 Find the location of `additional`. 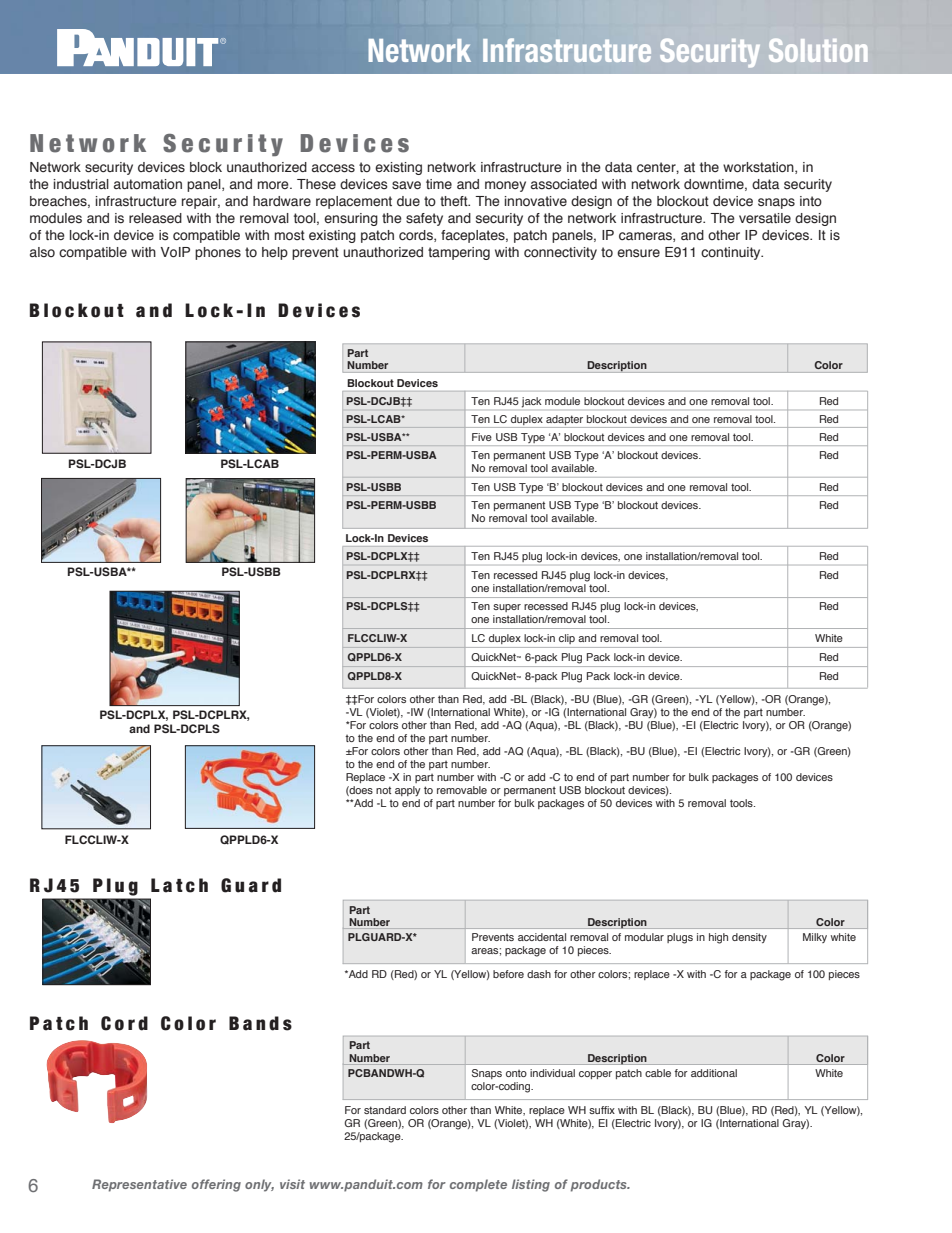

additional is located at coordinates (714, 1073).
